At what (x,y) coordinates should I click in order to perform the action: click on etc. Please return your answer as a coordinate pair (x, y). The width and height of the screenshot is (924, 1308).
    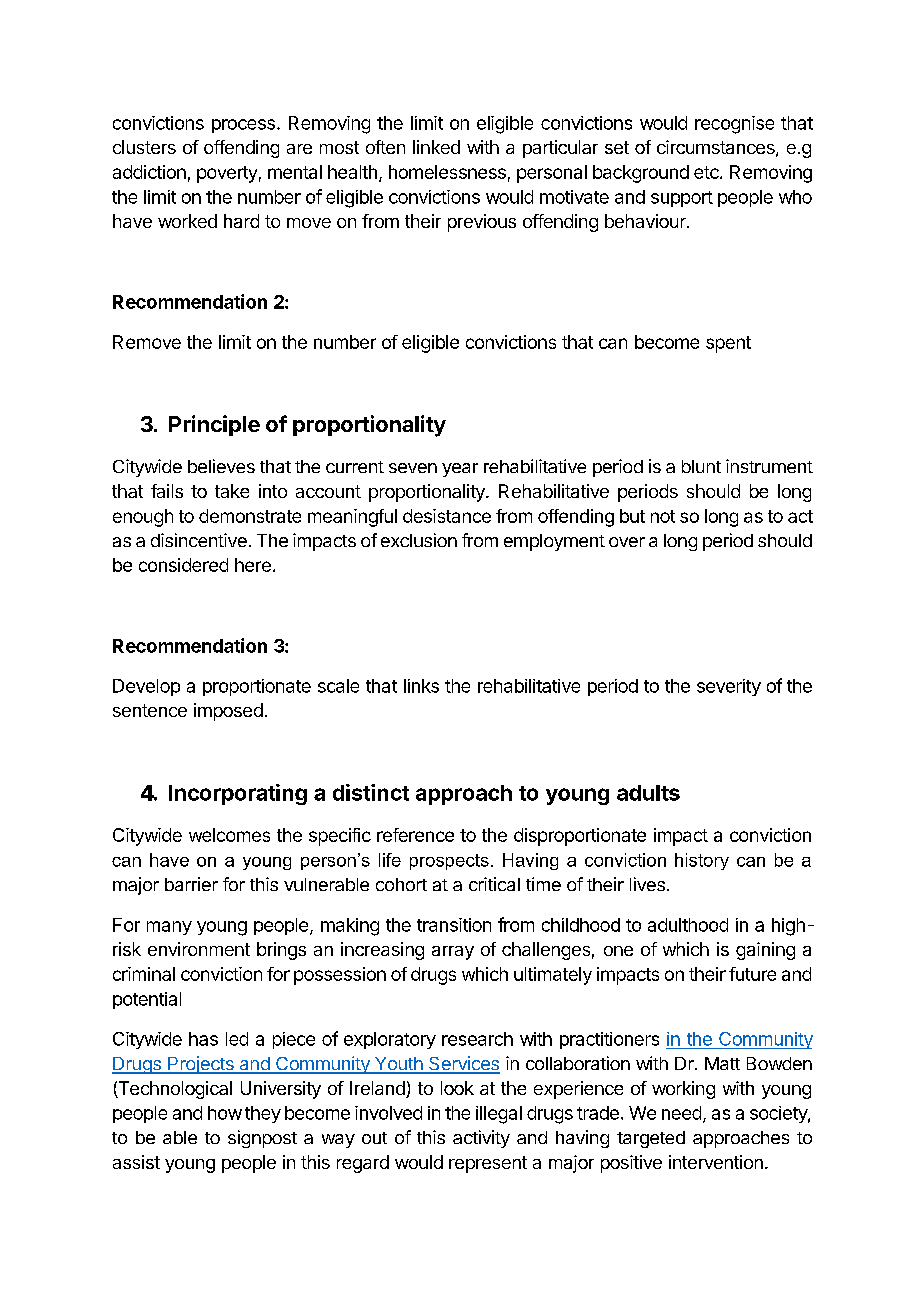
    Looking at the image, I should click on (707, 172).
